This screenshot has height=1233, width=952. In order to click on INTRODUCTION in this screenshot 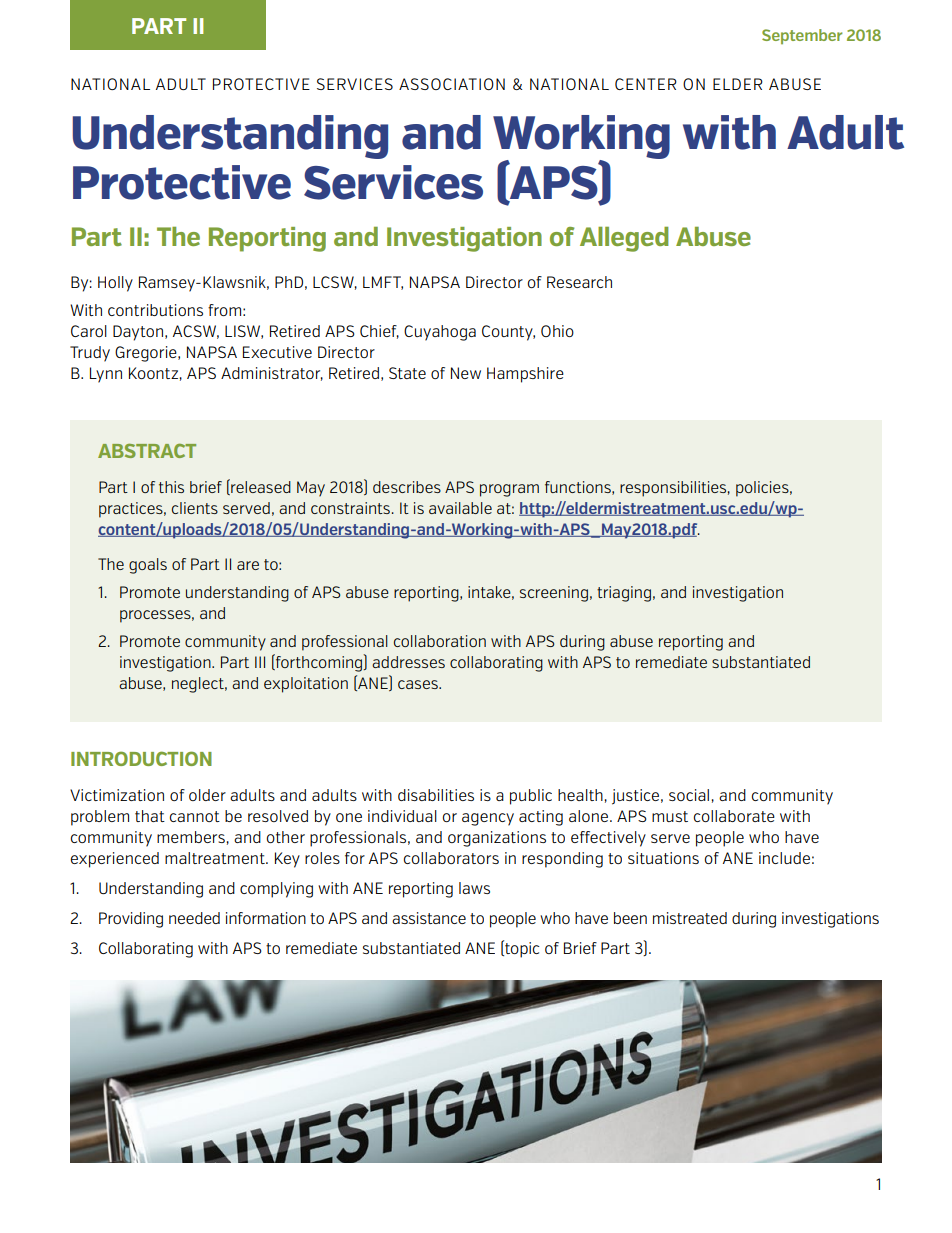, I will do `click(141, 758)`.
